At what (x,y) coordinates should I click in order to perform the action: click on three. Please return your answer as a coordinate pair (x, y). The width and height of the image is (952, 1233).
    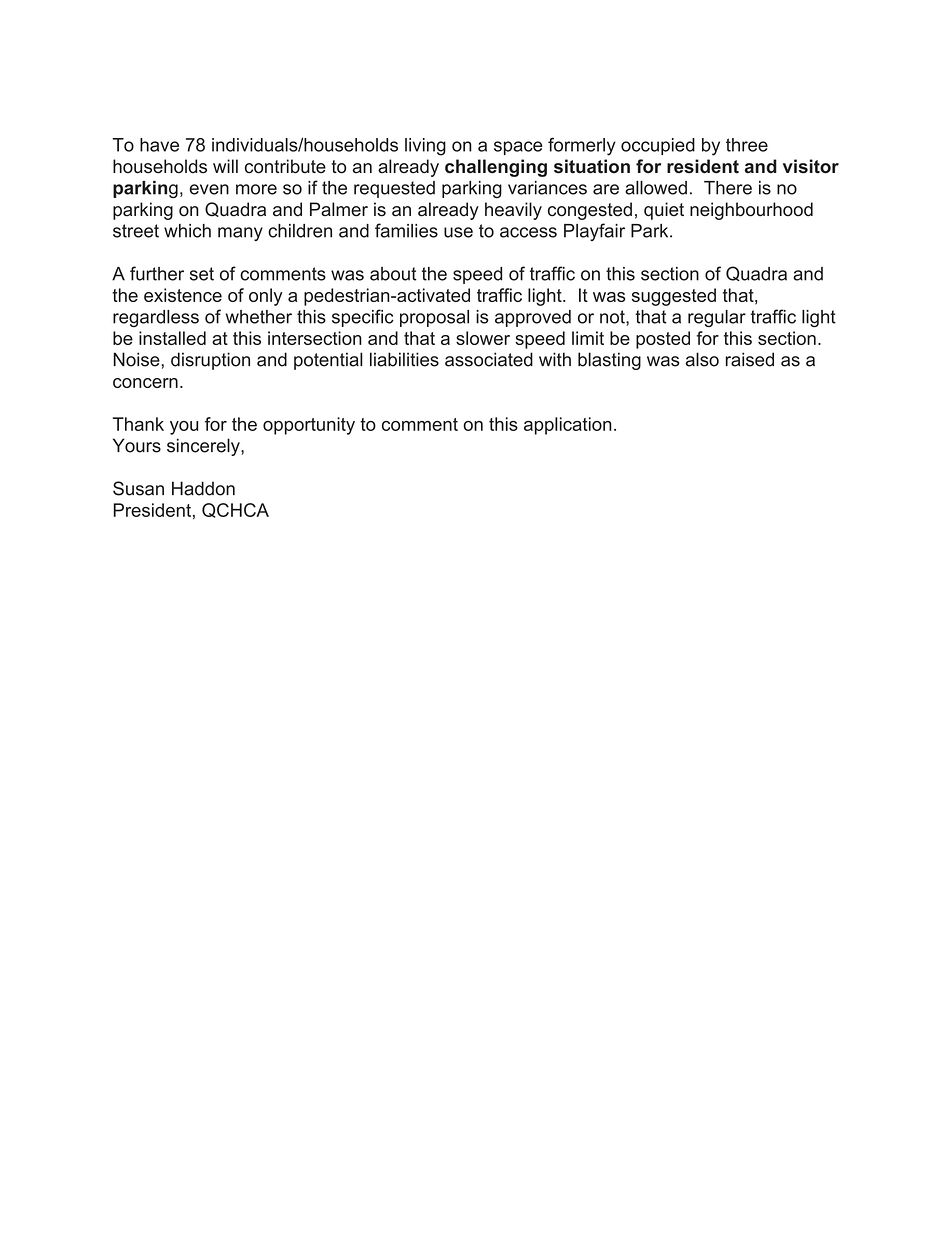
    Looking at the image, I should click on (747, 145).
